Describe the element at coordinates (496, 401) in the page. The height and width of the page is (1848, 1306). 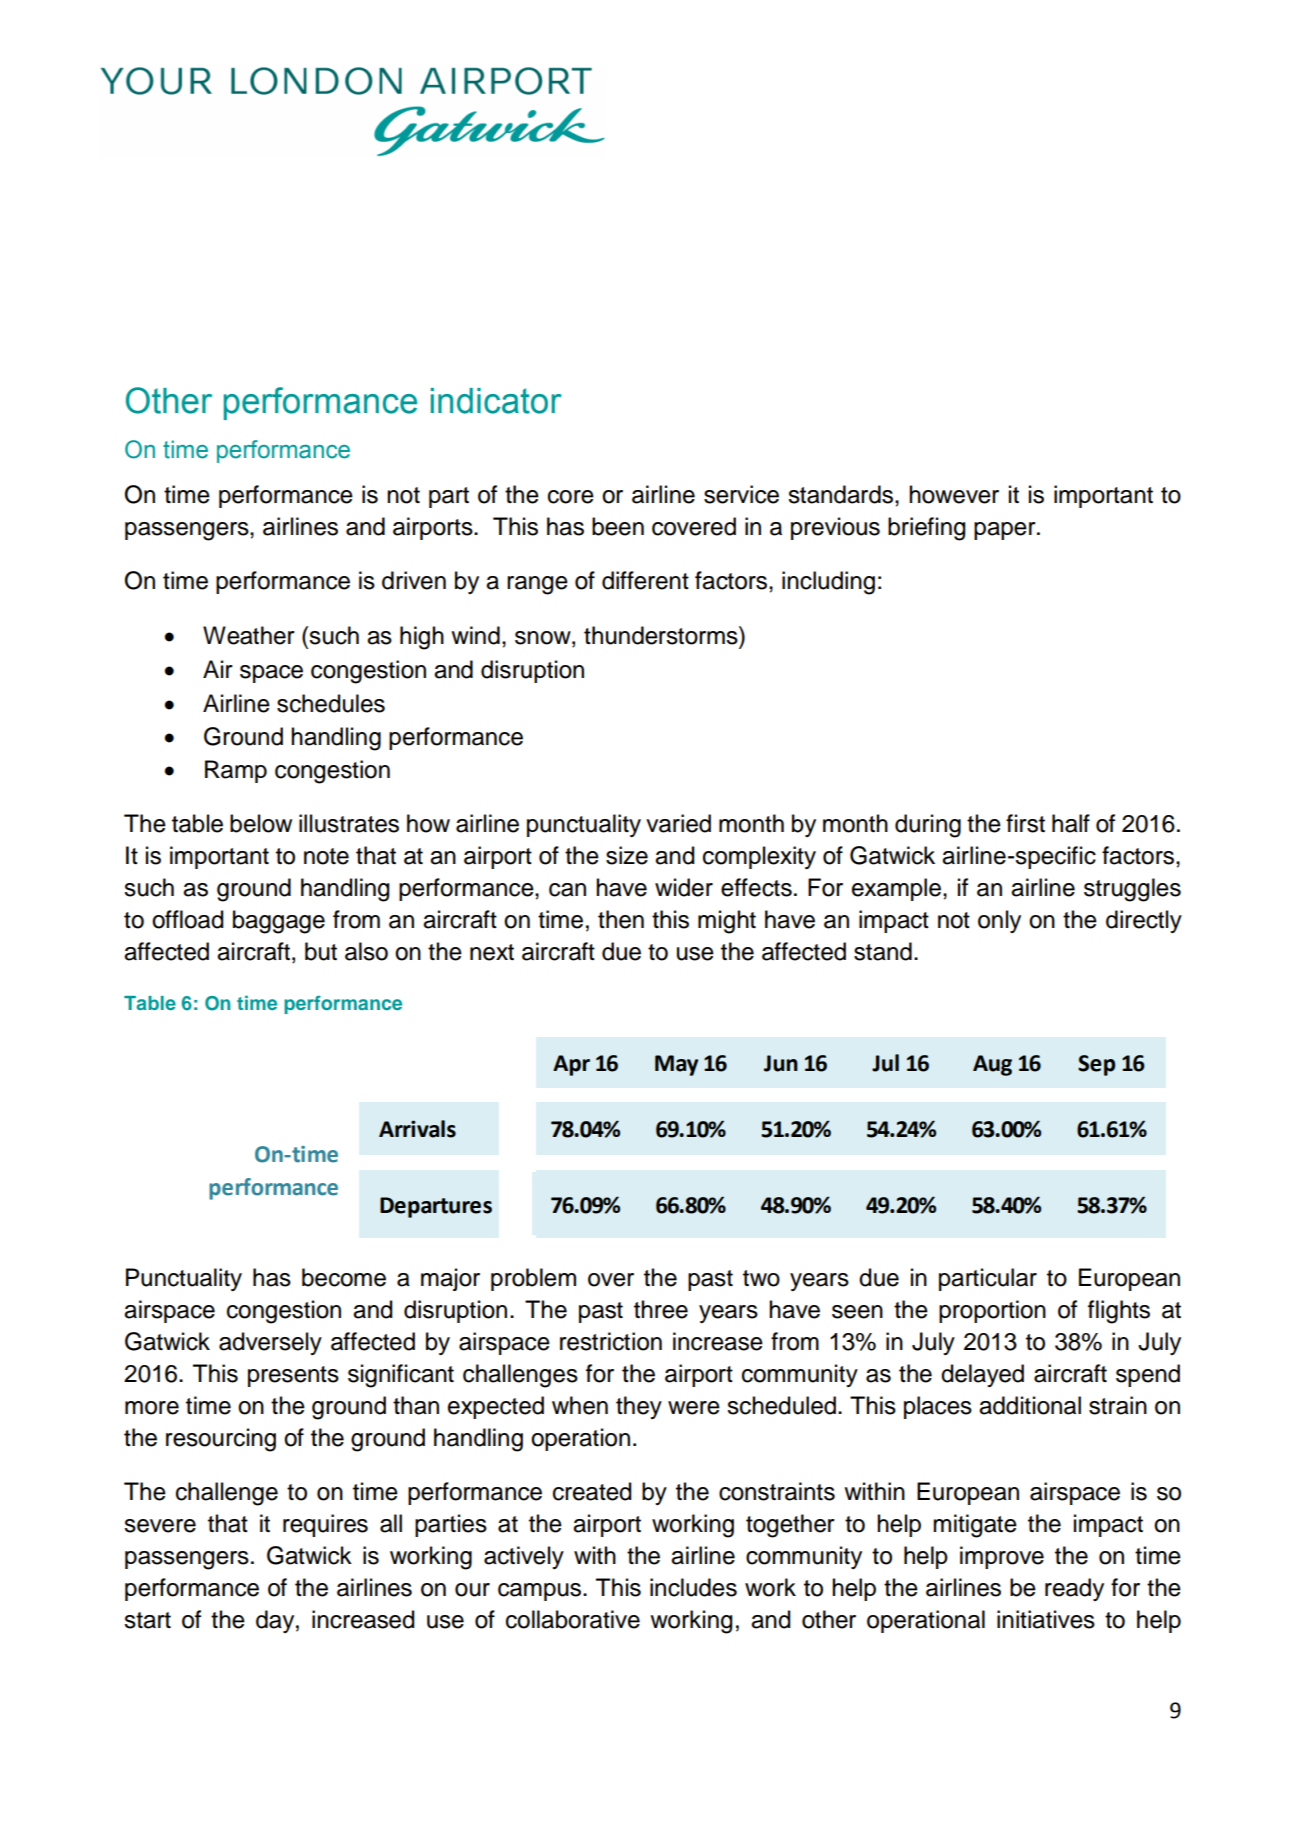
I see `indicator` at that location.
